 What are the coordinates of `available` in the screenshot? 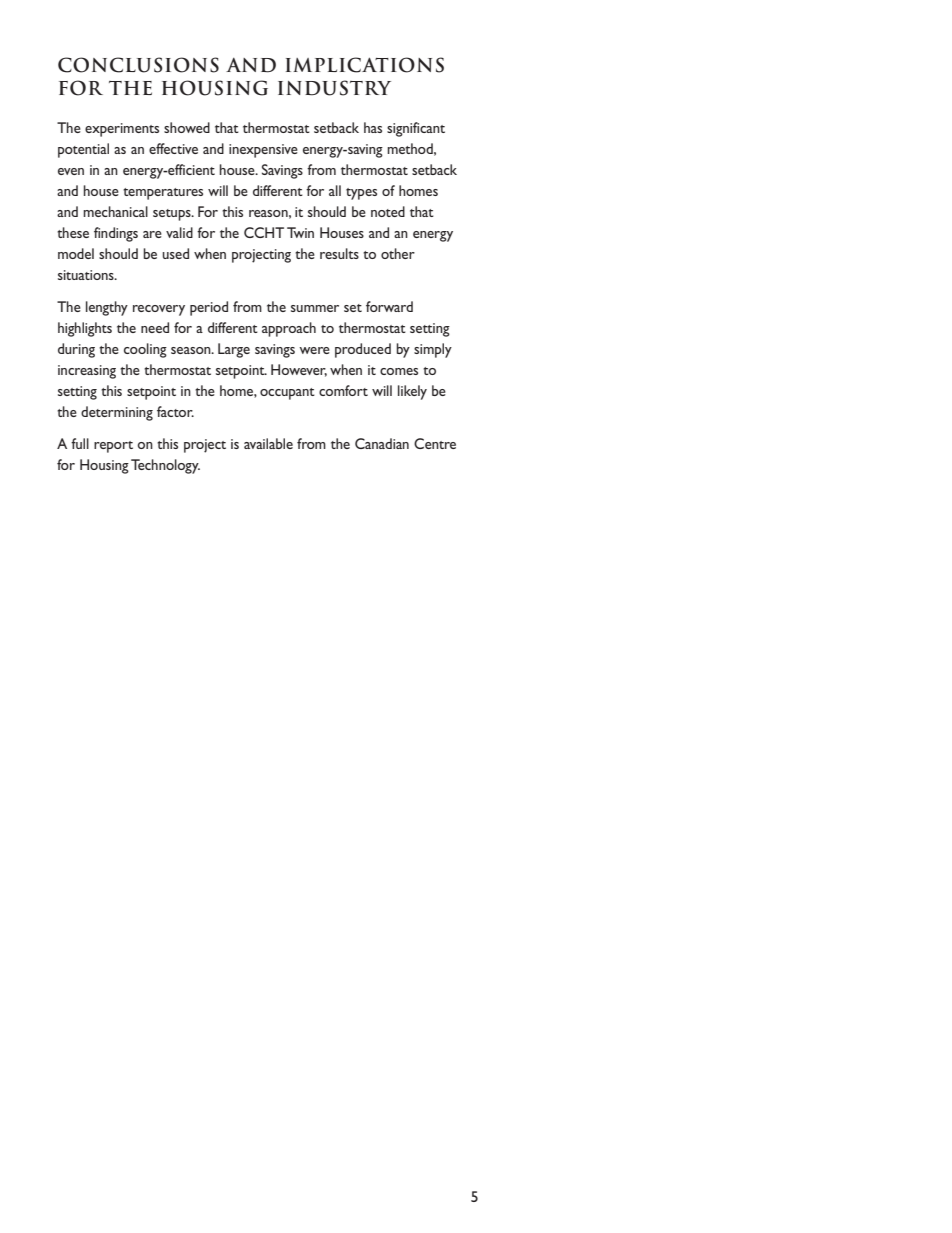 It's located at (268, 443).
